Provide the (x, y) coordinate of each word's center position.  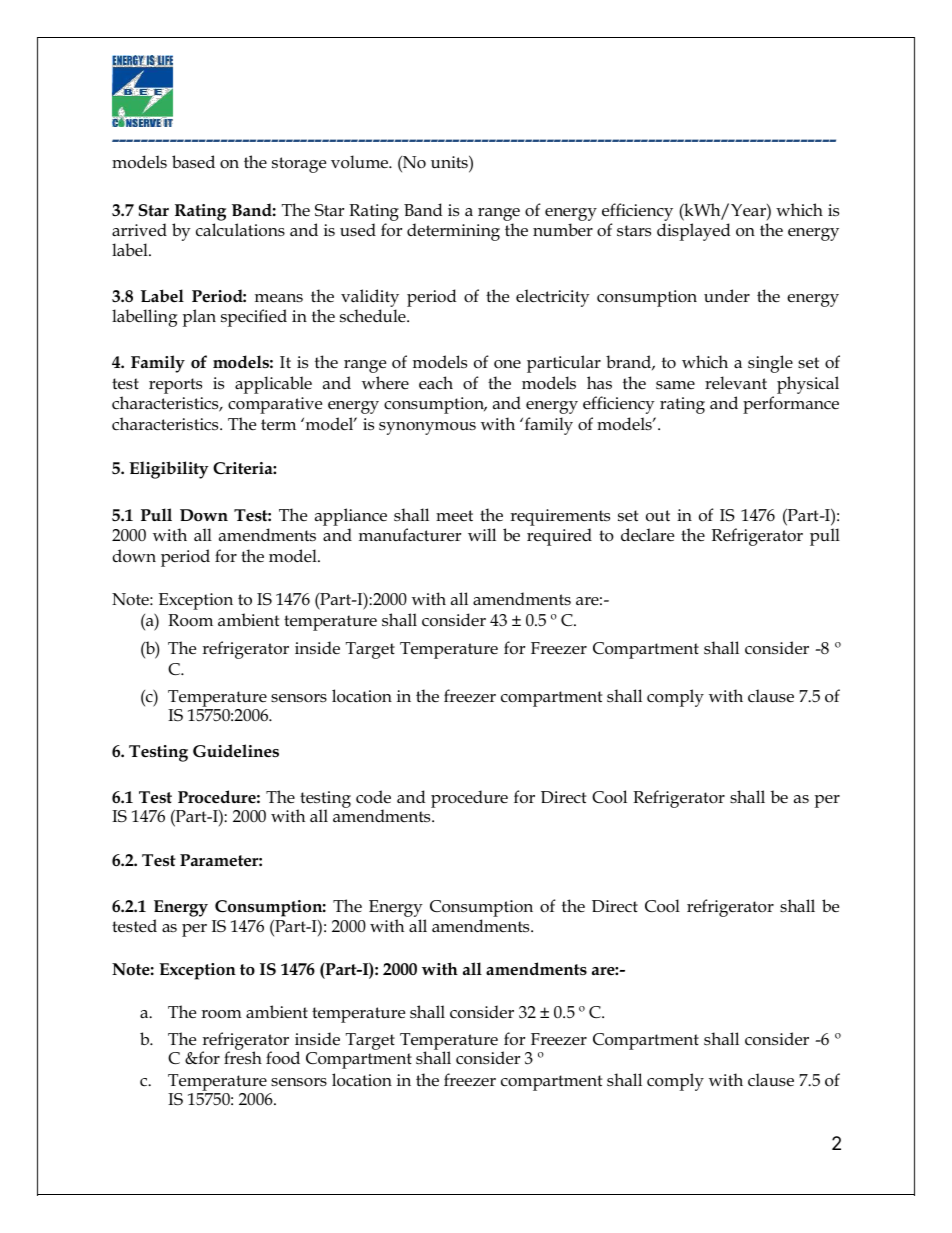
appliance (351, 517)
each (436, 382)
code (373, 797)
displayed (694, 232)
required (559, 537)
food (283, 1058)
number (563, 230)
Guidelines (236, 751)
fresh (243, 1057)
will (482, 534)
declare (647, 535)
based (193, 162)
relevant (736, 382)
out (658, 516)
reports (175, 386)
